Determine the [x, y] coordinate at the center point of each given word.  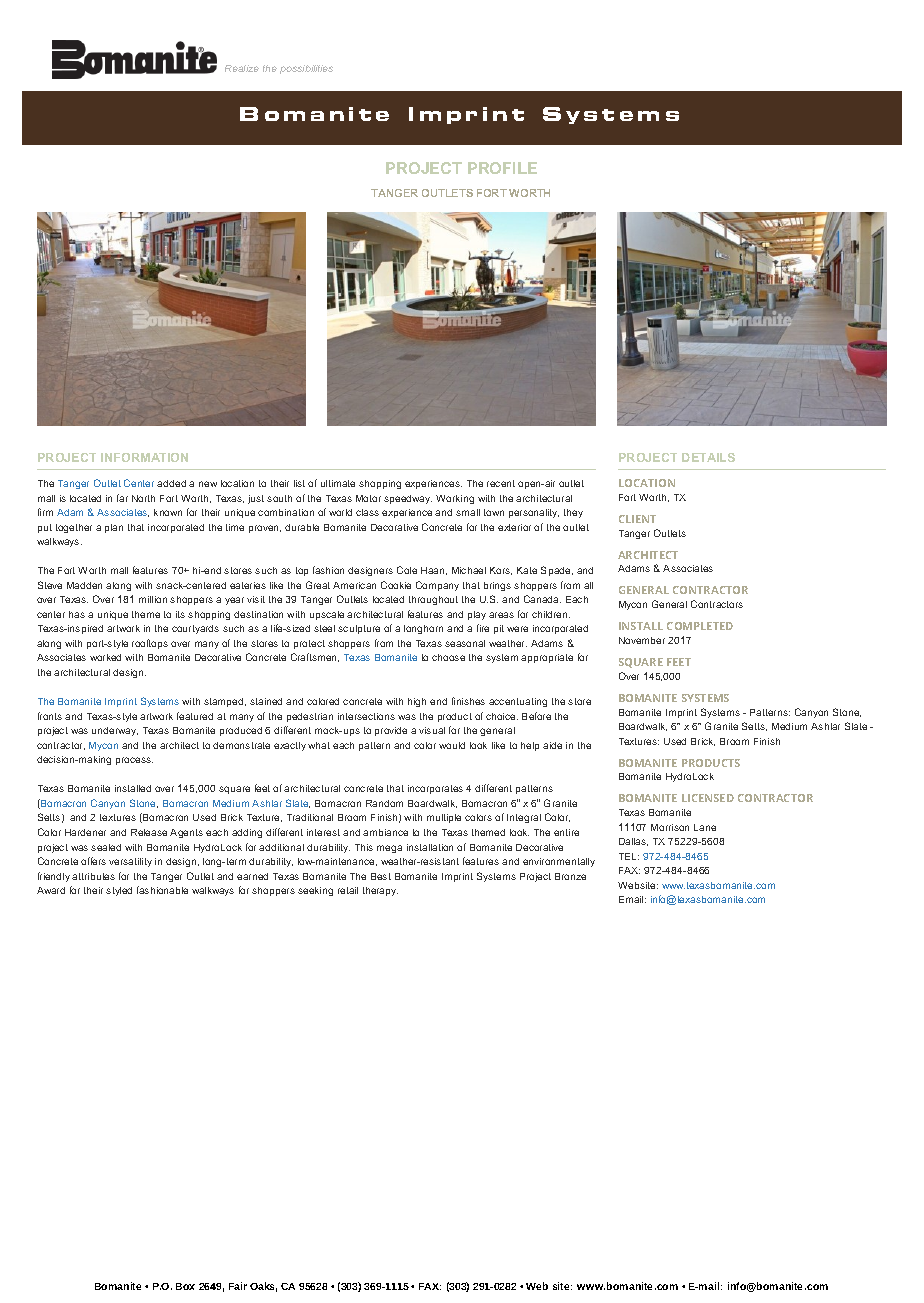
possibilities [306, 69]
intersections [366, 716]
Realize [242, 68]
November [642, 640]
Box [185, 1286]
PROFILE [502, 168]
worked [105, 657]
